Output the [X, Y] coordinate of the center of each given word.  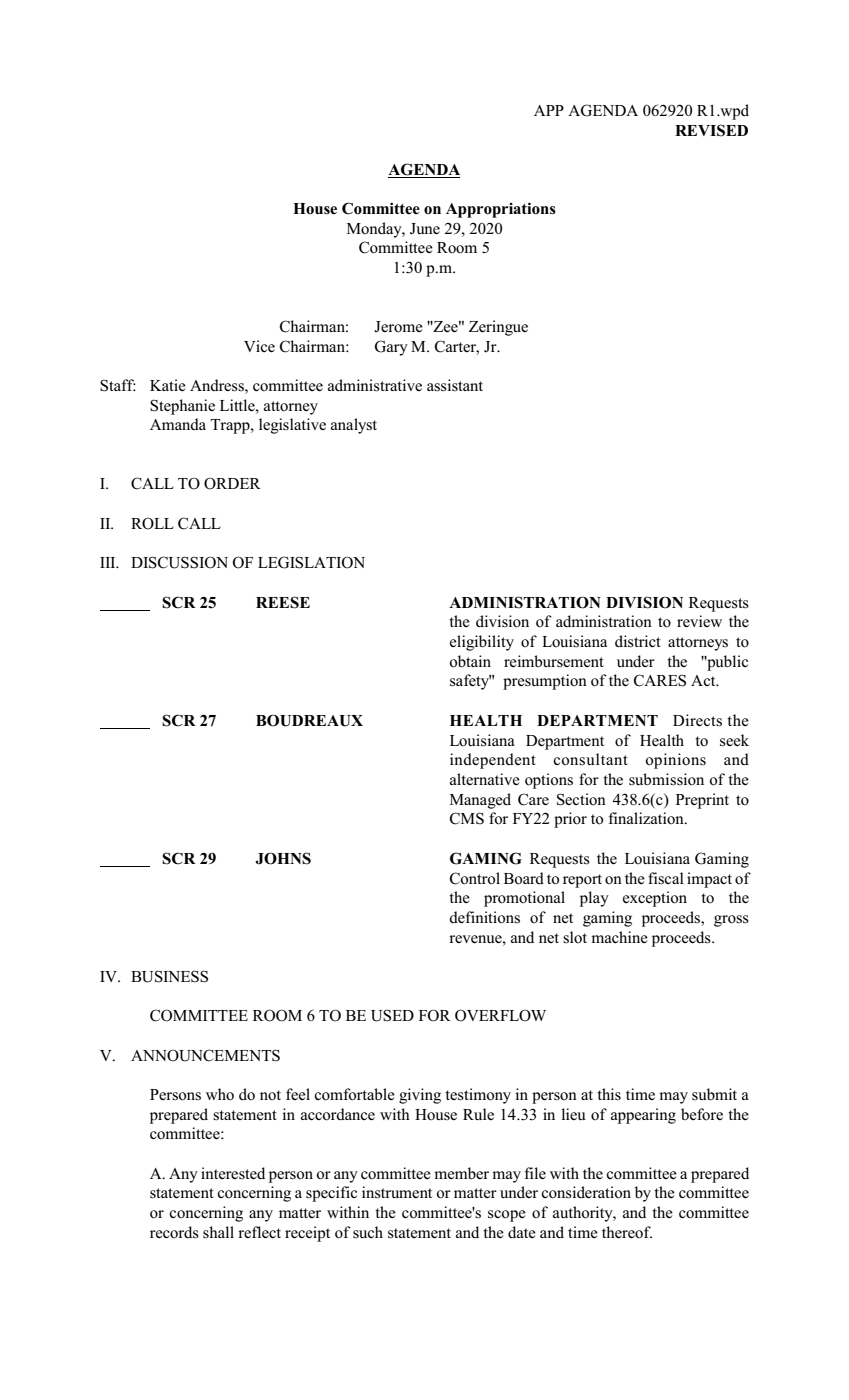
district [638, 641]
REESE [283, 602]
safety [470, 682]
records [174, 1232]
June [425, 229]
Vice [259, 346]
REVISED [711, 130]
